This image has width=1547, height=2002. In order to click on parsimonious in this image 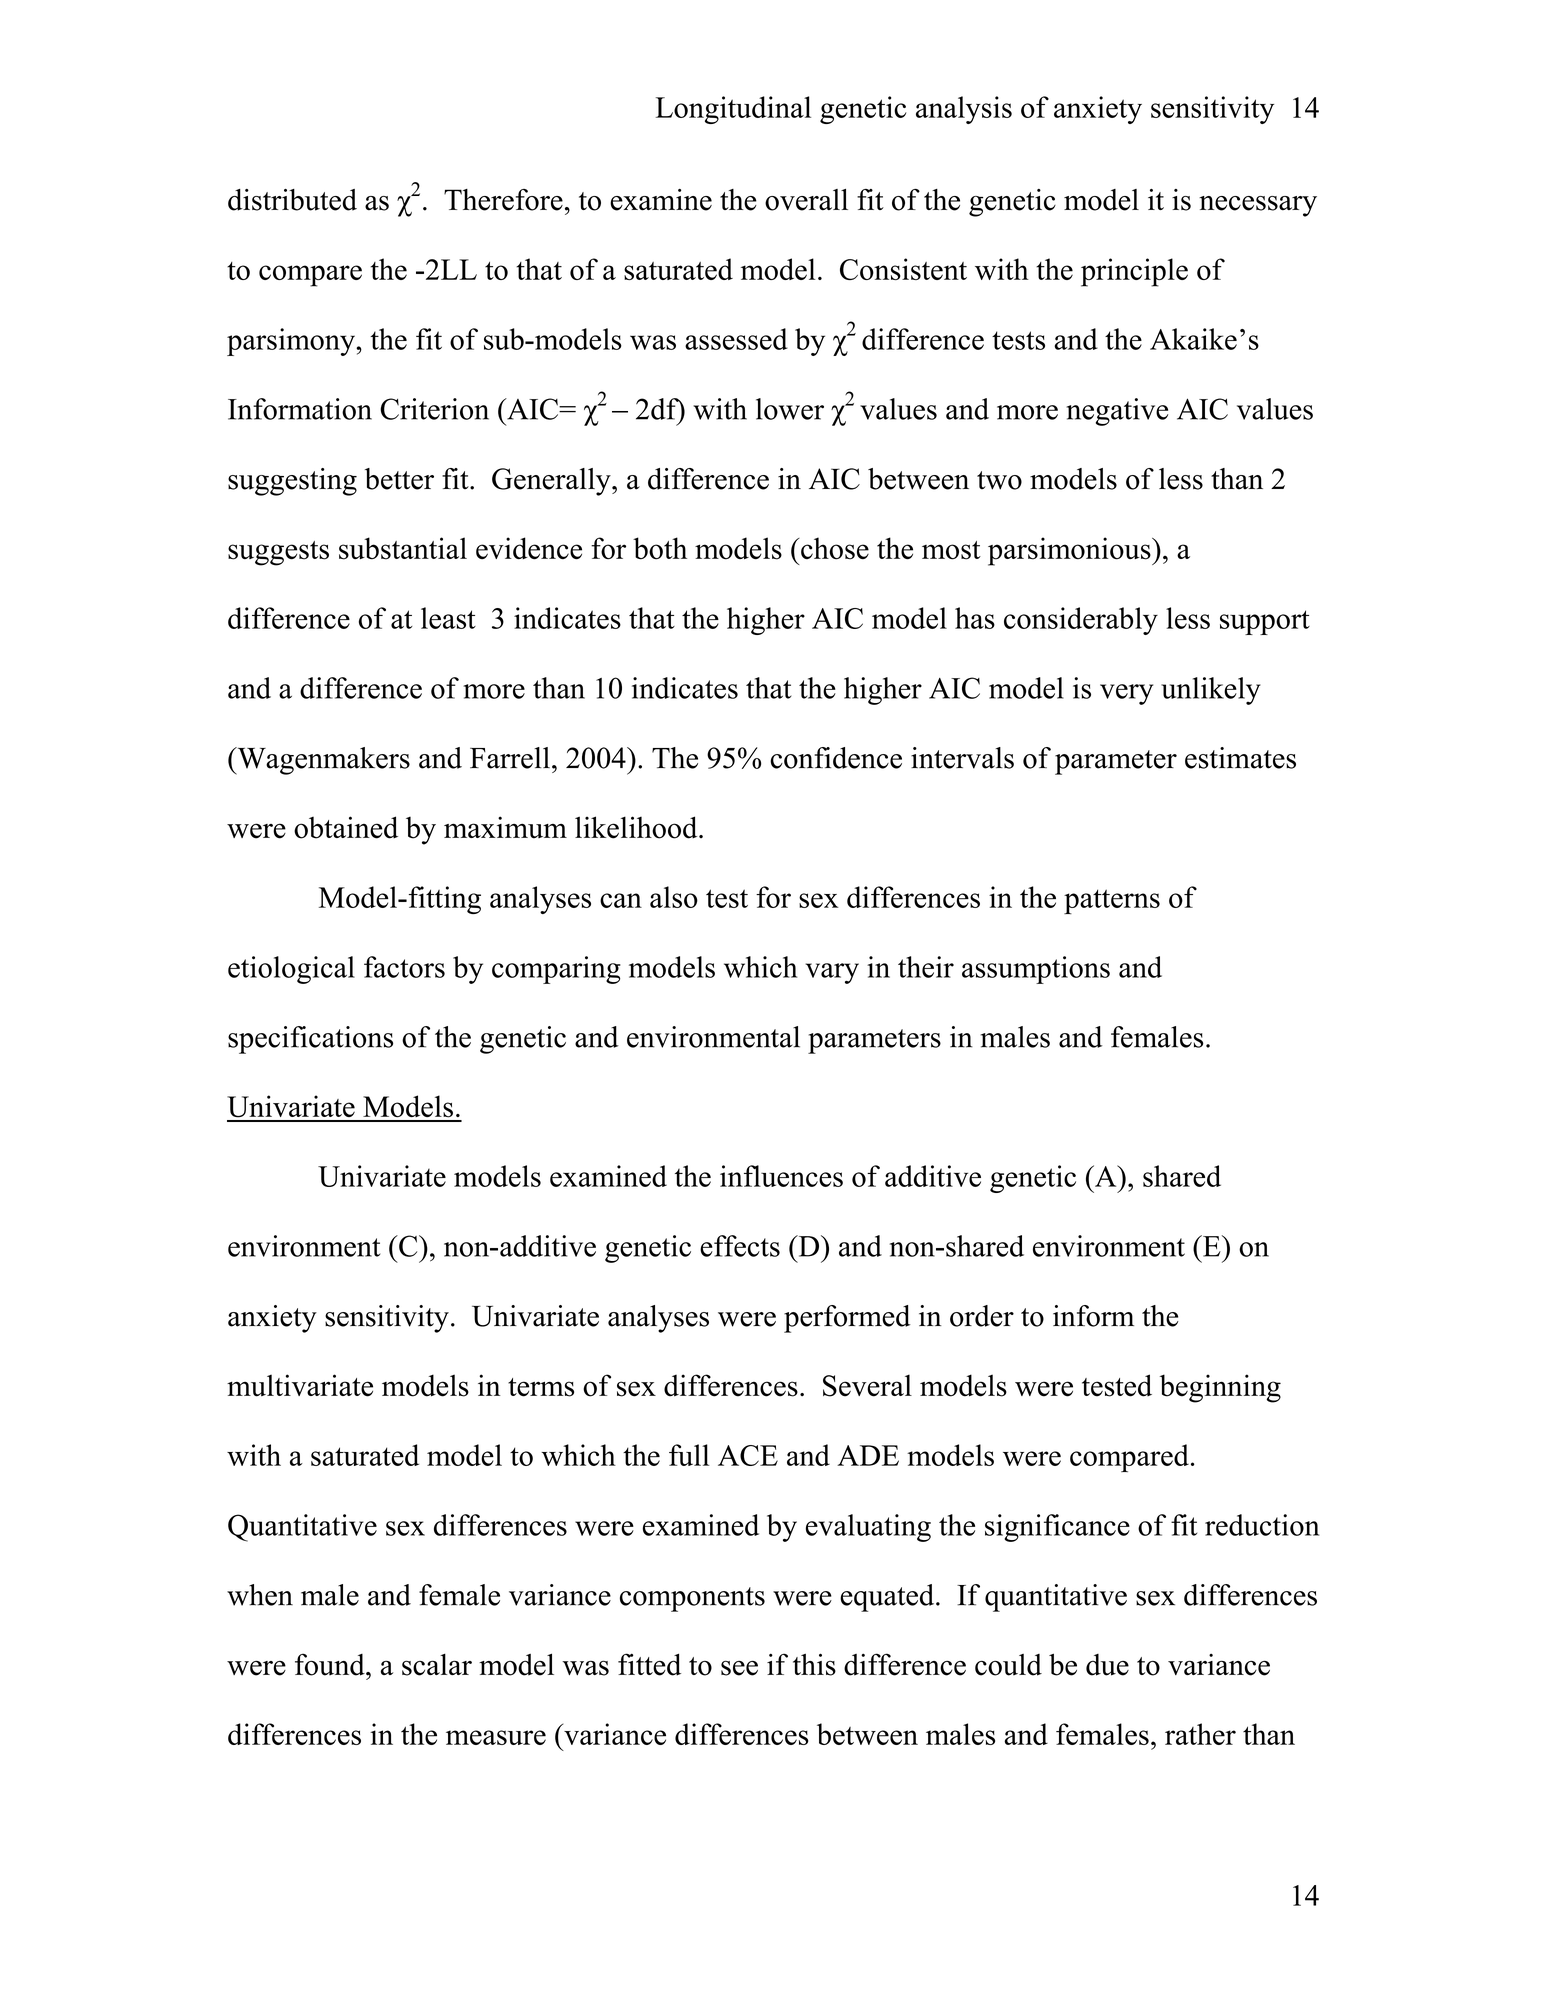, I will do `click(1070, 551)`.
